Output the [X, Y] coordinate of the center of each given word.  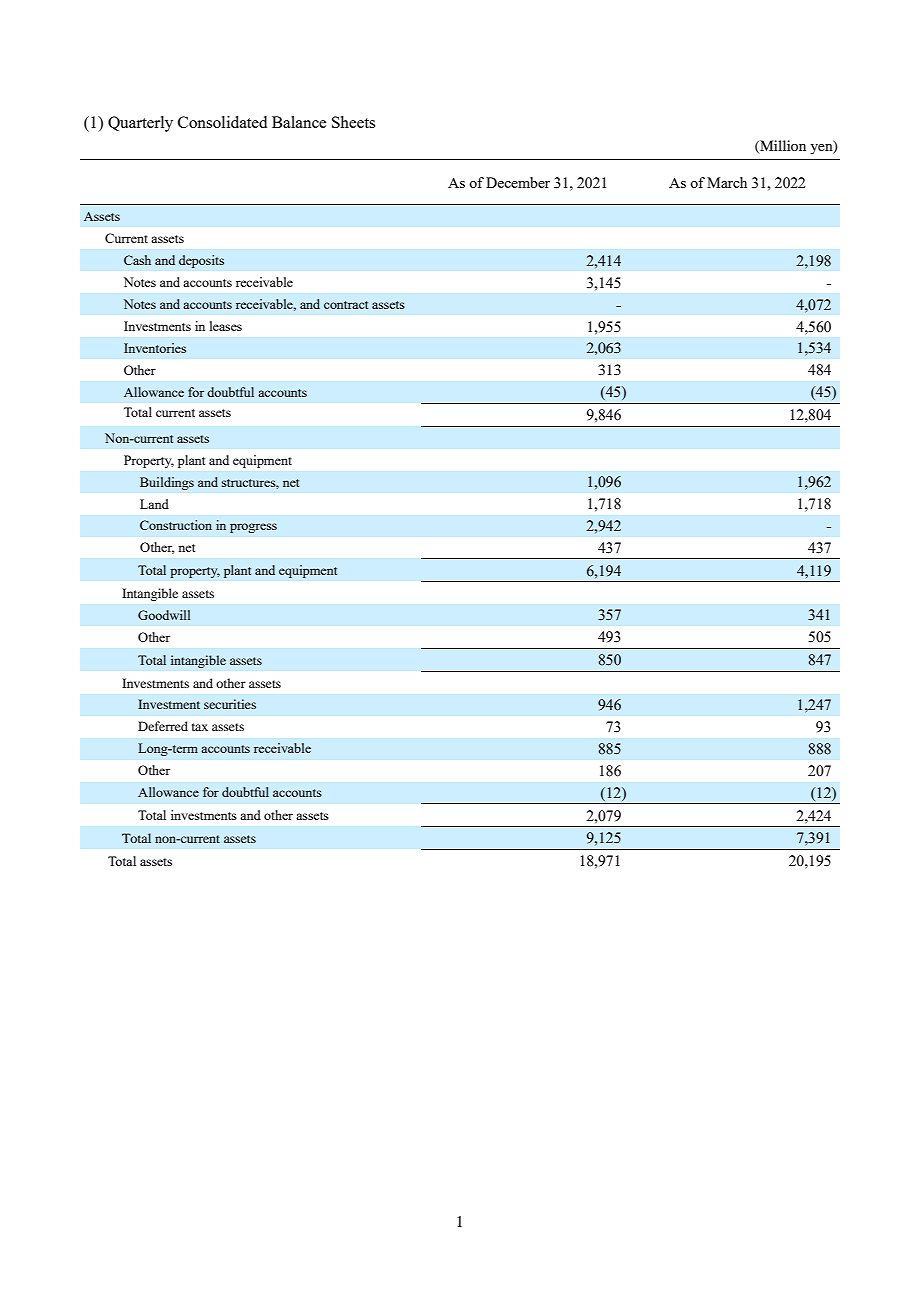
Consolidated [222, 122]
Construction [176, 525]
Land [154, 504]
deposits [201, 261]
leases [226, 326]
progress [253, 528]
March [727, 182]
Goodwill [164, 615]
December [518, 182]
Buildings [167, 483]
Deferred [163, 726]
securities [230, 704]
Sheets [353, 122]
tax [200, 727]
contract [346, 305]
